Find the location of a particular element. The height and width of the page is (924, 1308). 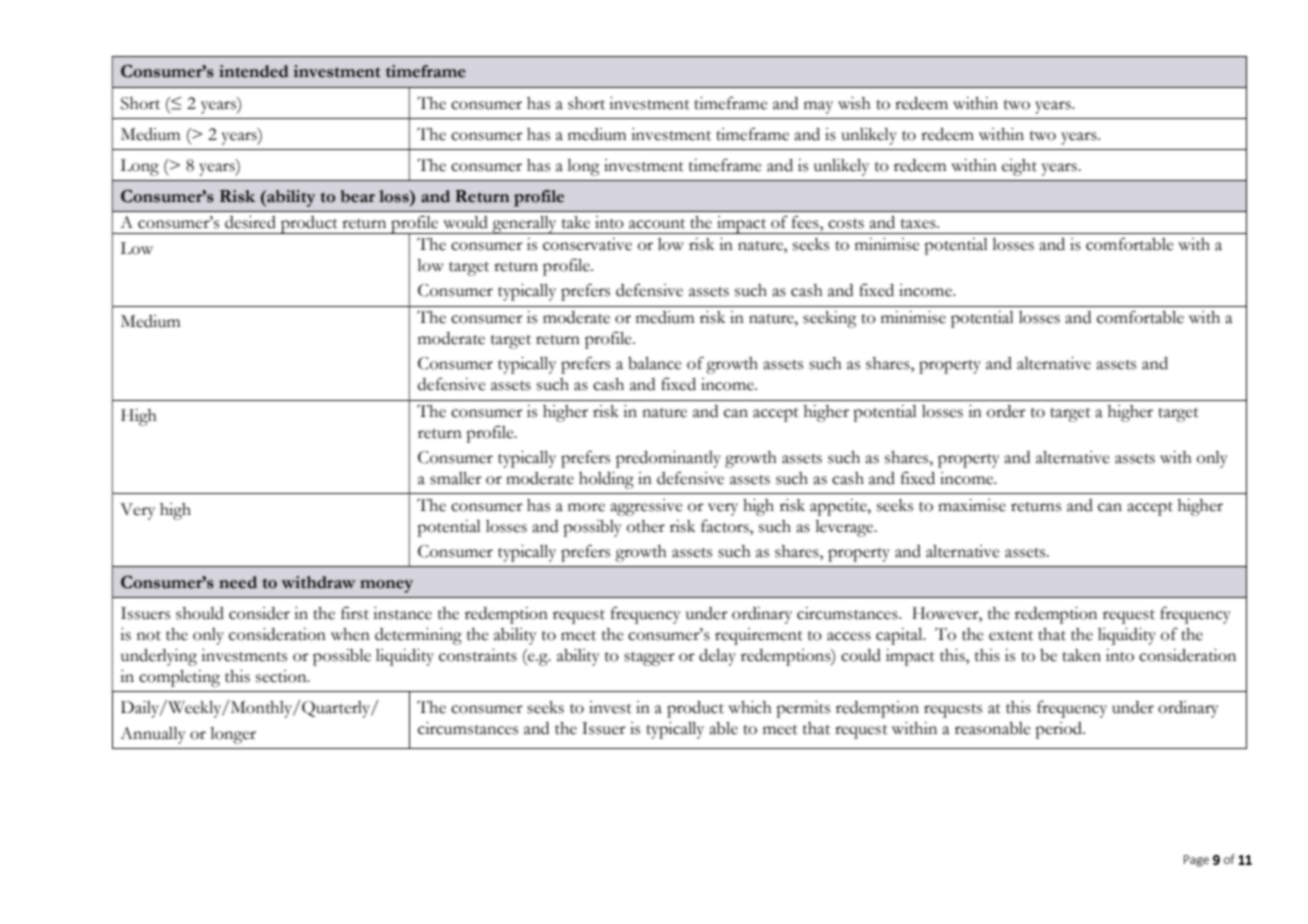

order is located at coordinates (1006, 411).
